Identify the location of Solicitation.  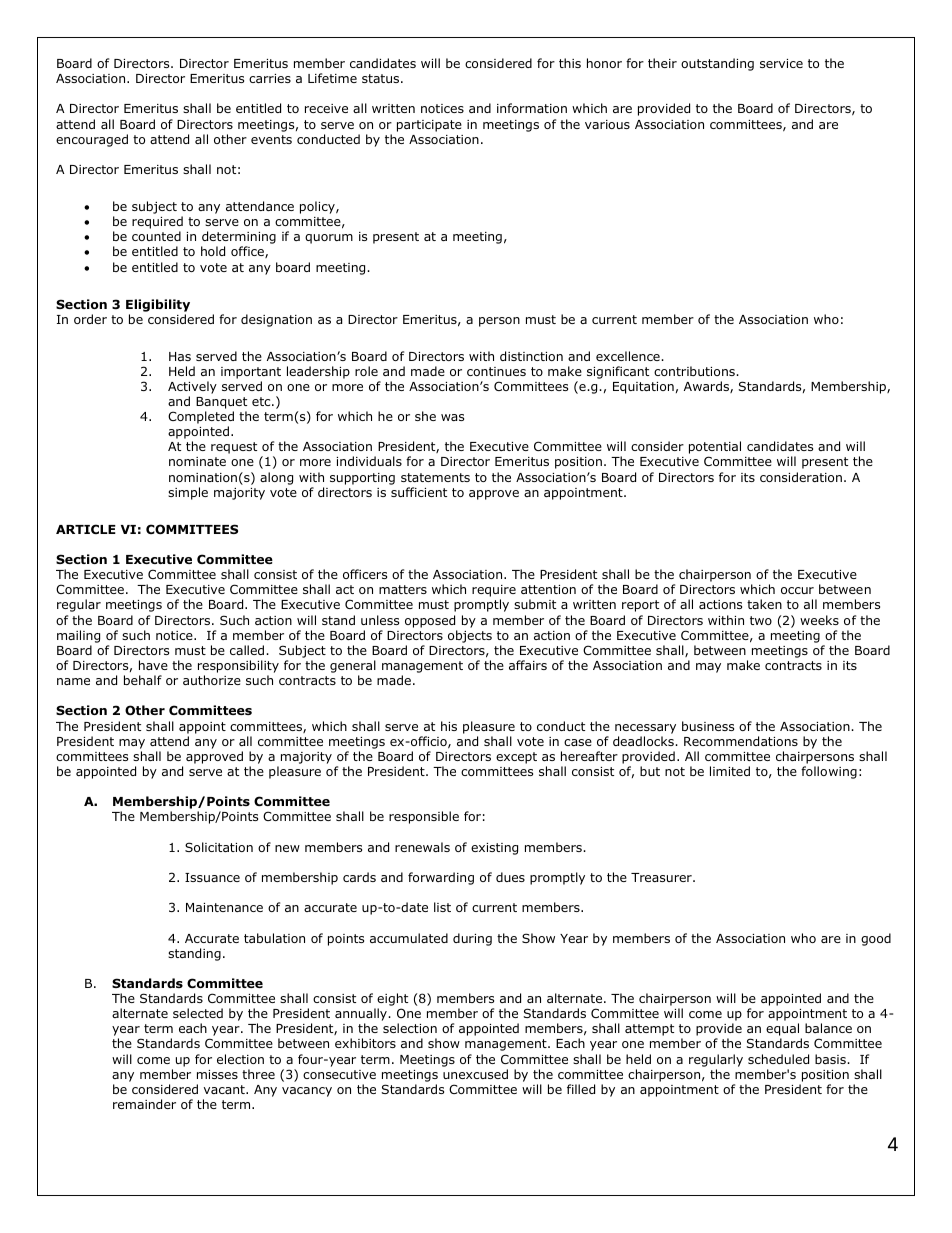
(219, 847).
